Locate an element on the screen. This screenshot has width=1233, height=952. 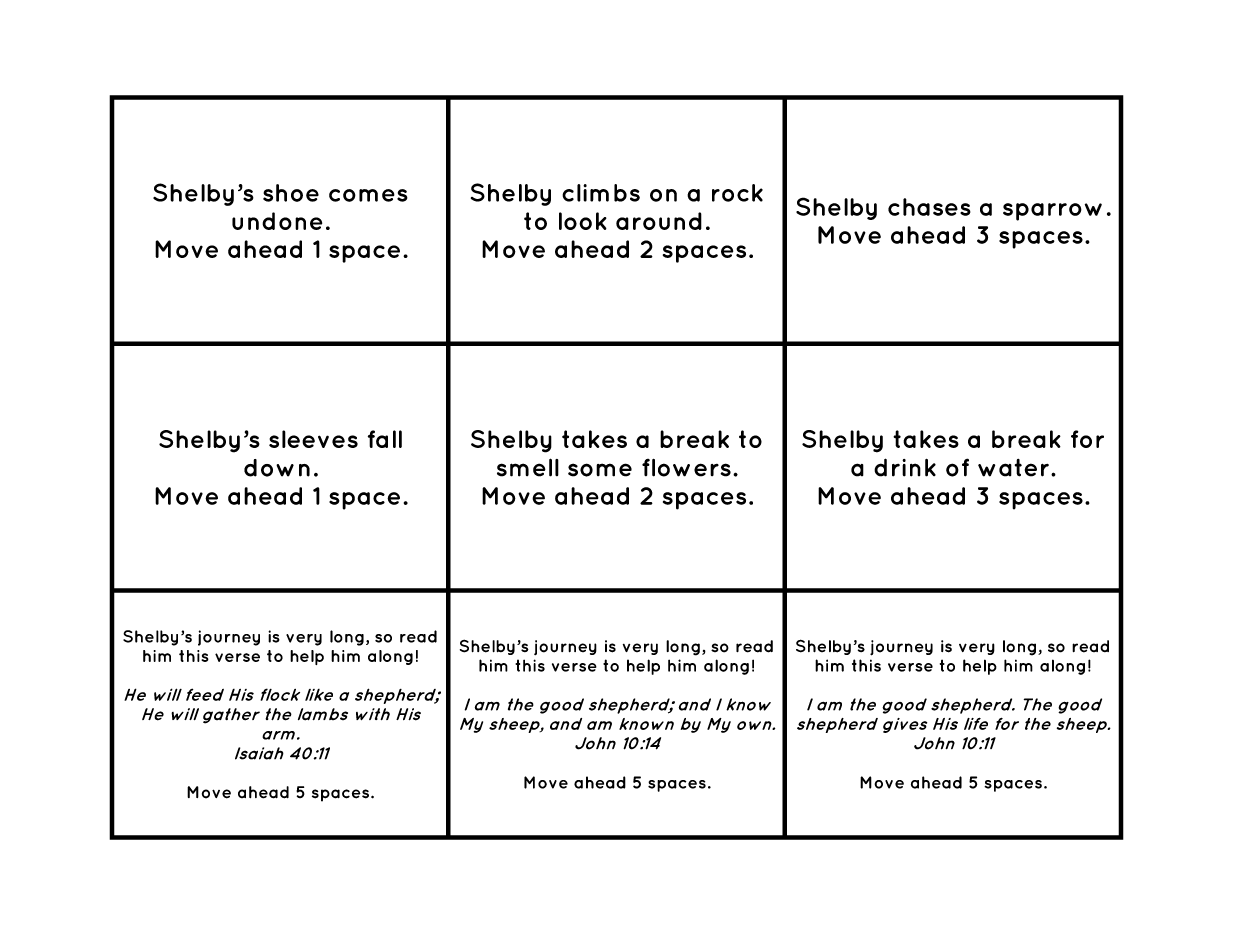
comes is located at coordinates (368, 195).
